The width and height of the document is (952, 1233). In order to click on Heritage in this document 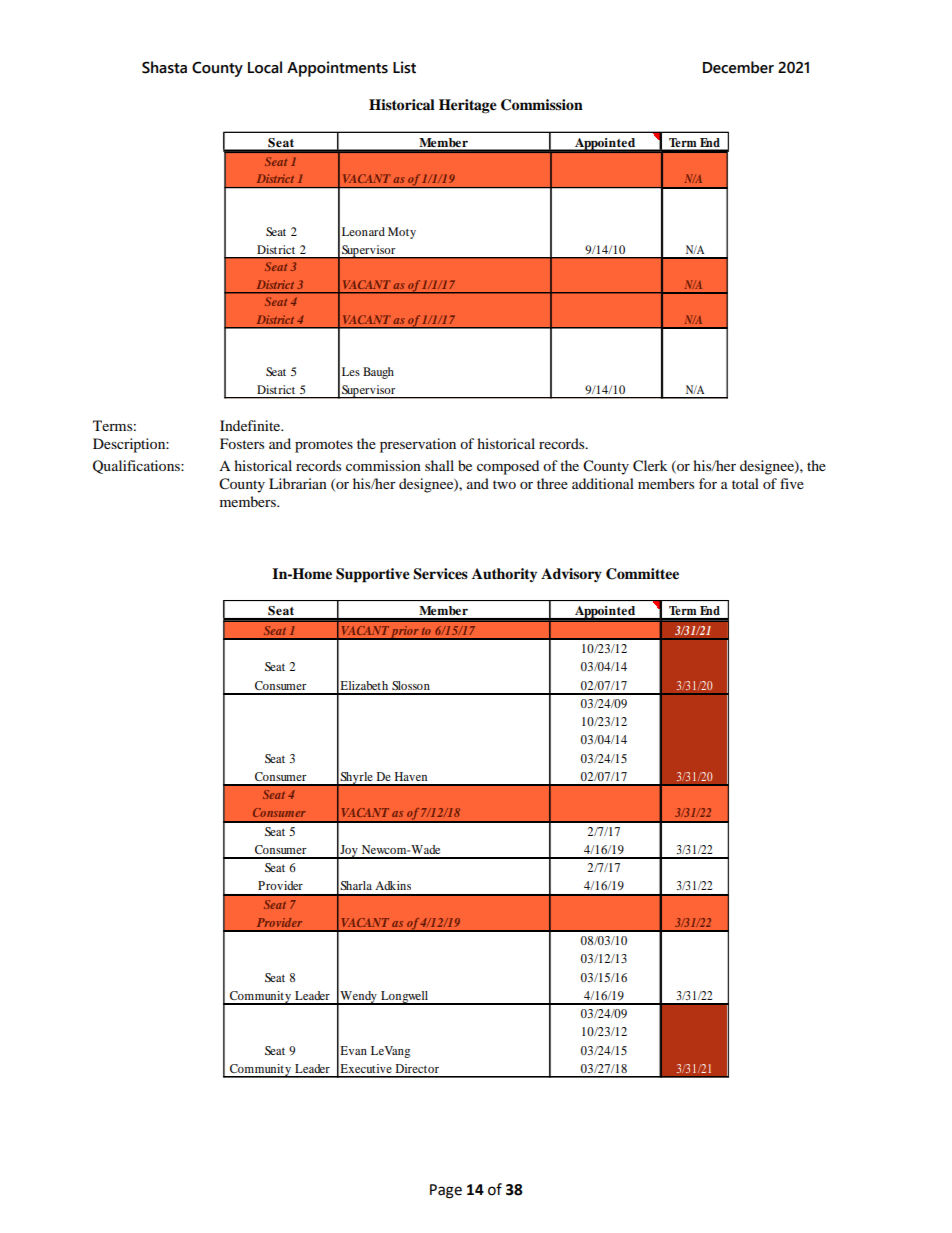, I will do `click(468, 106)`.
